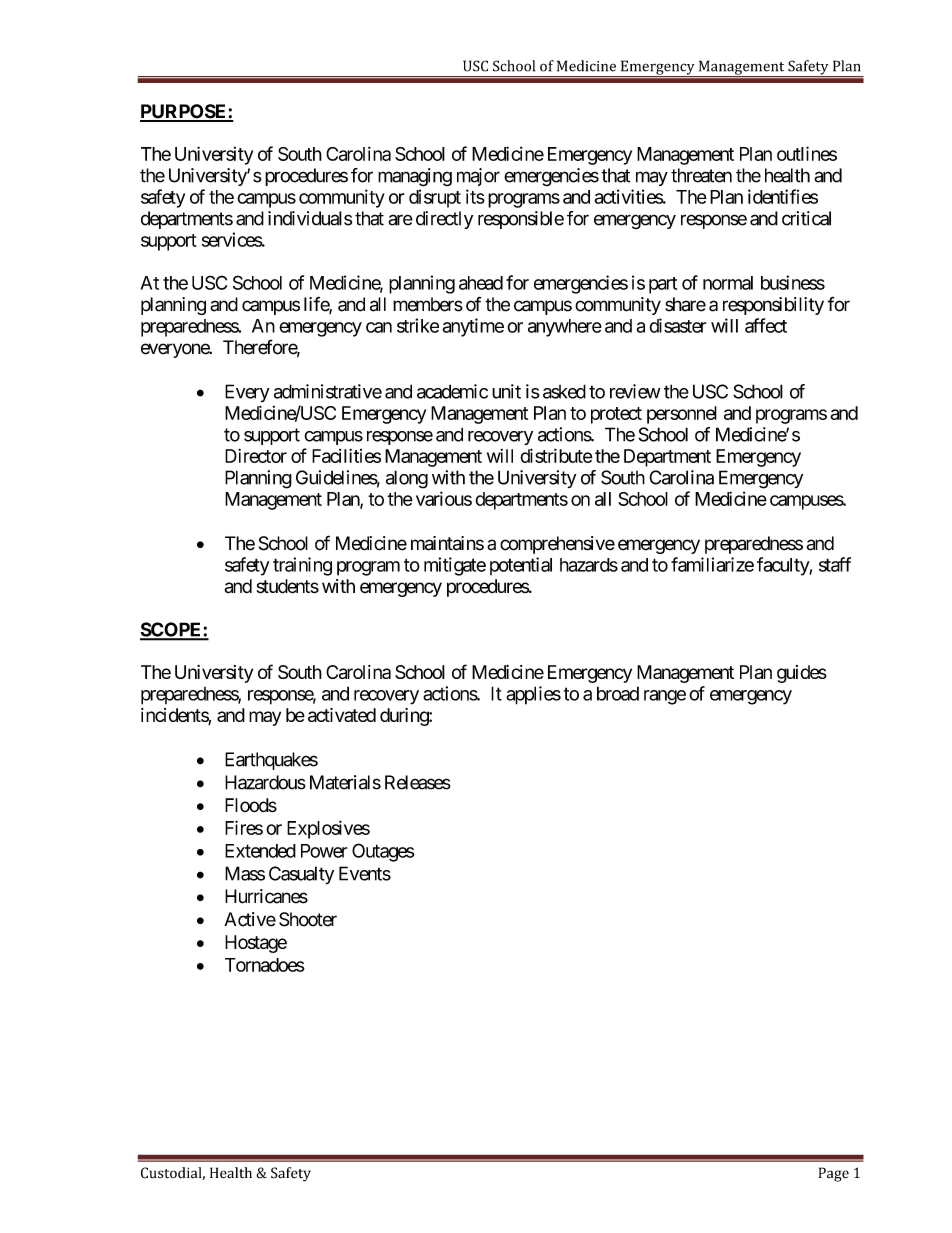 The image size is (952, 1233). What do you see at coordinates (478, 177) in the screenshot?
I see `major` at bounding box center [478, 177].
